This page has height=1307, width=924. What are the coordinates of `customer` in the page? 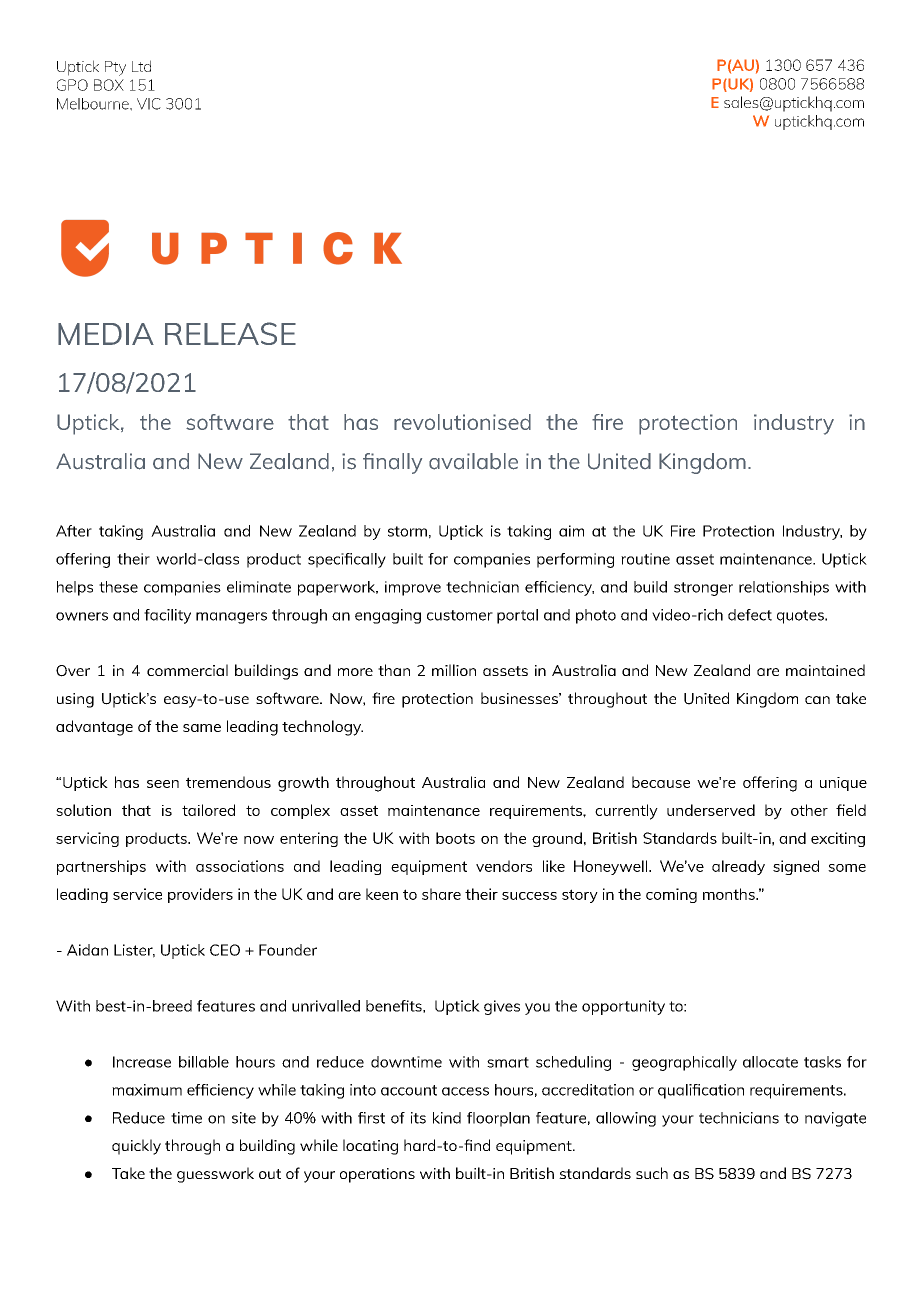 It's located at (460, 615).
